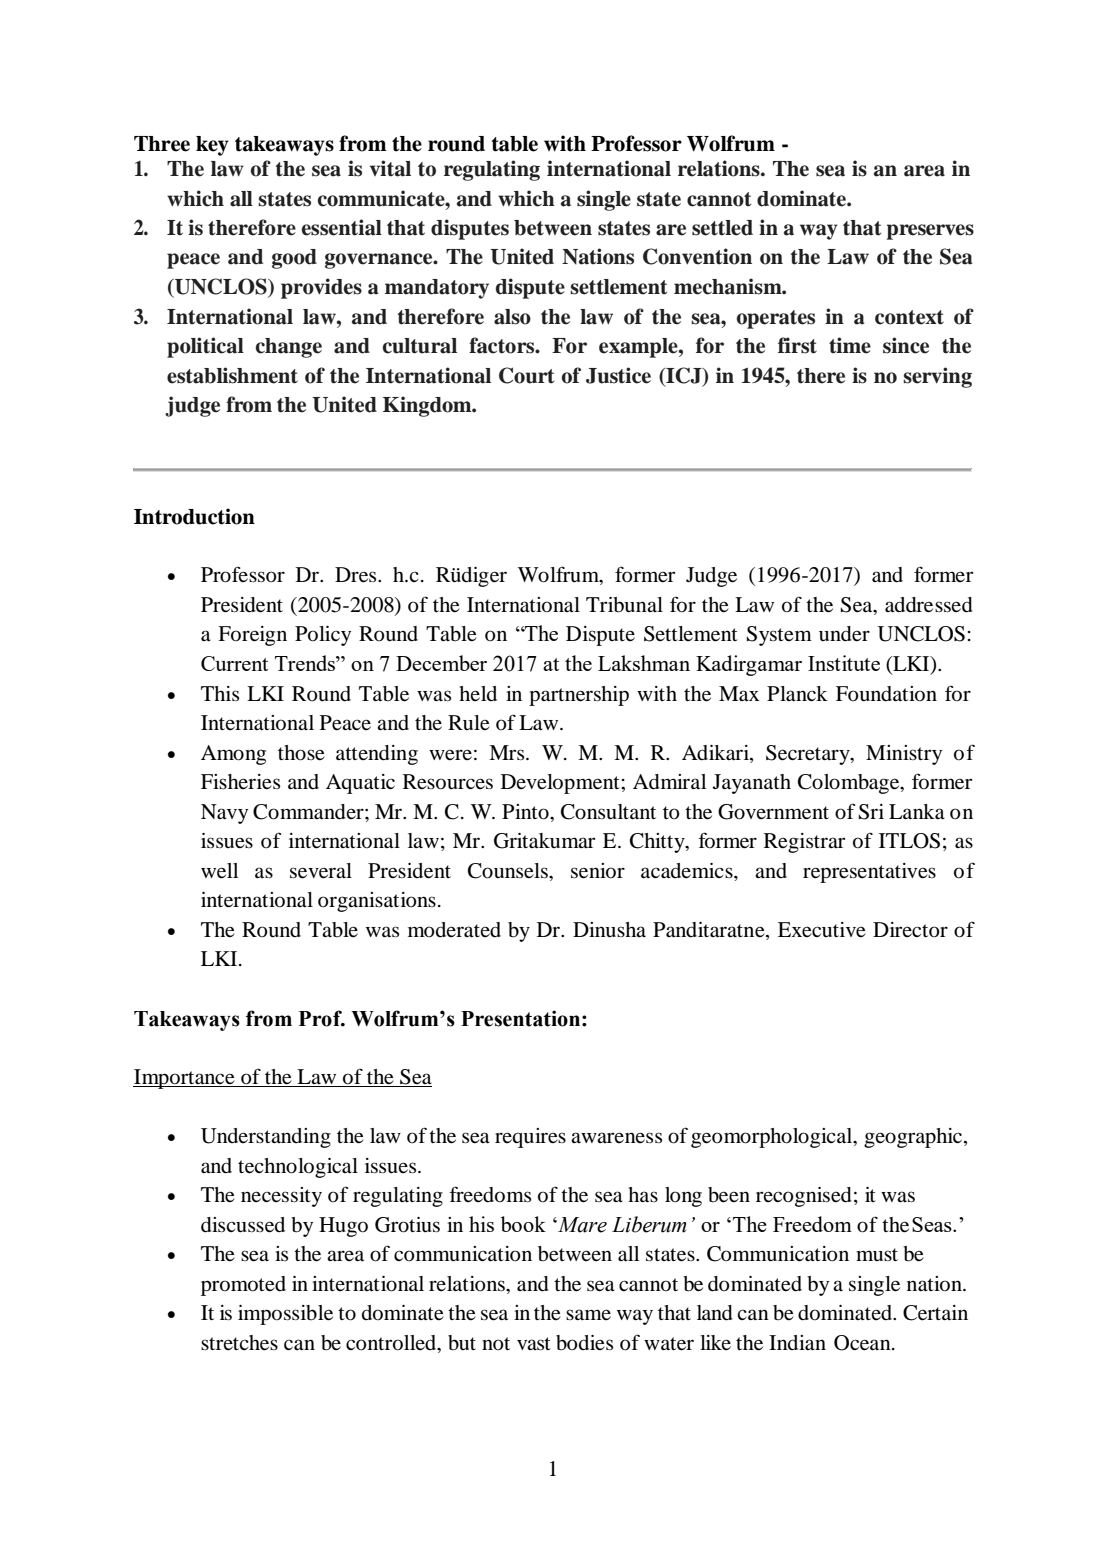 This document has width=1106, height=1564. What do you see at coordinates (822, 930) in the document?
I see `Executive` at bounding box center [822, 930].
